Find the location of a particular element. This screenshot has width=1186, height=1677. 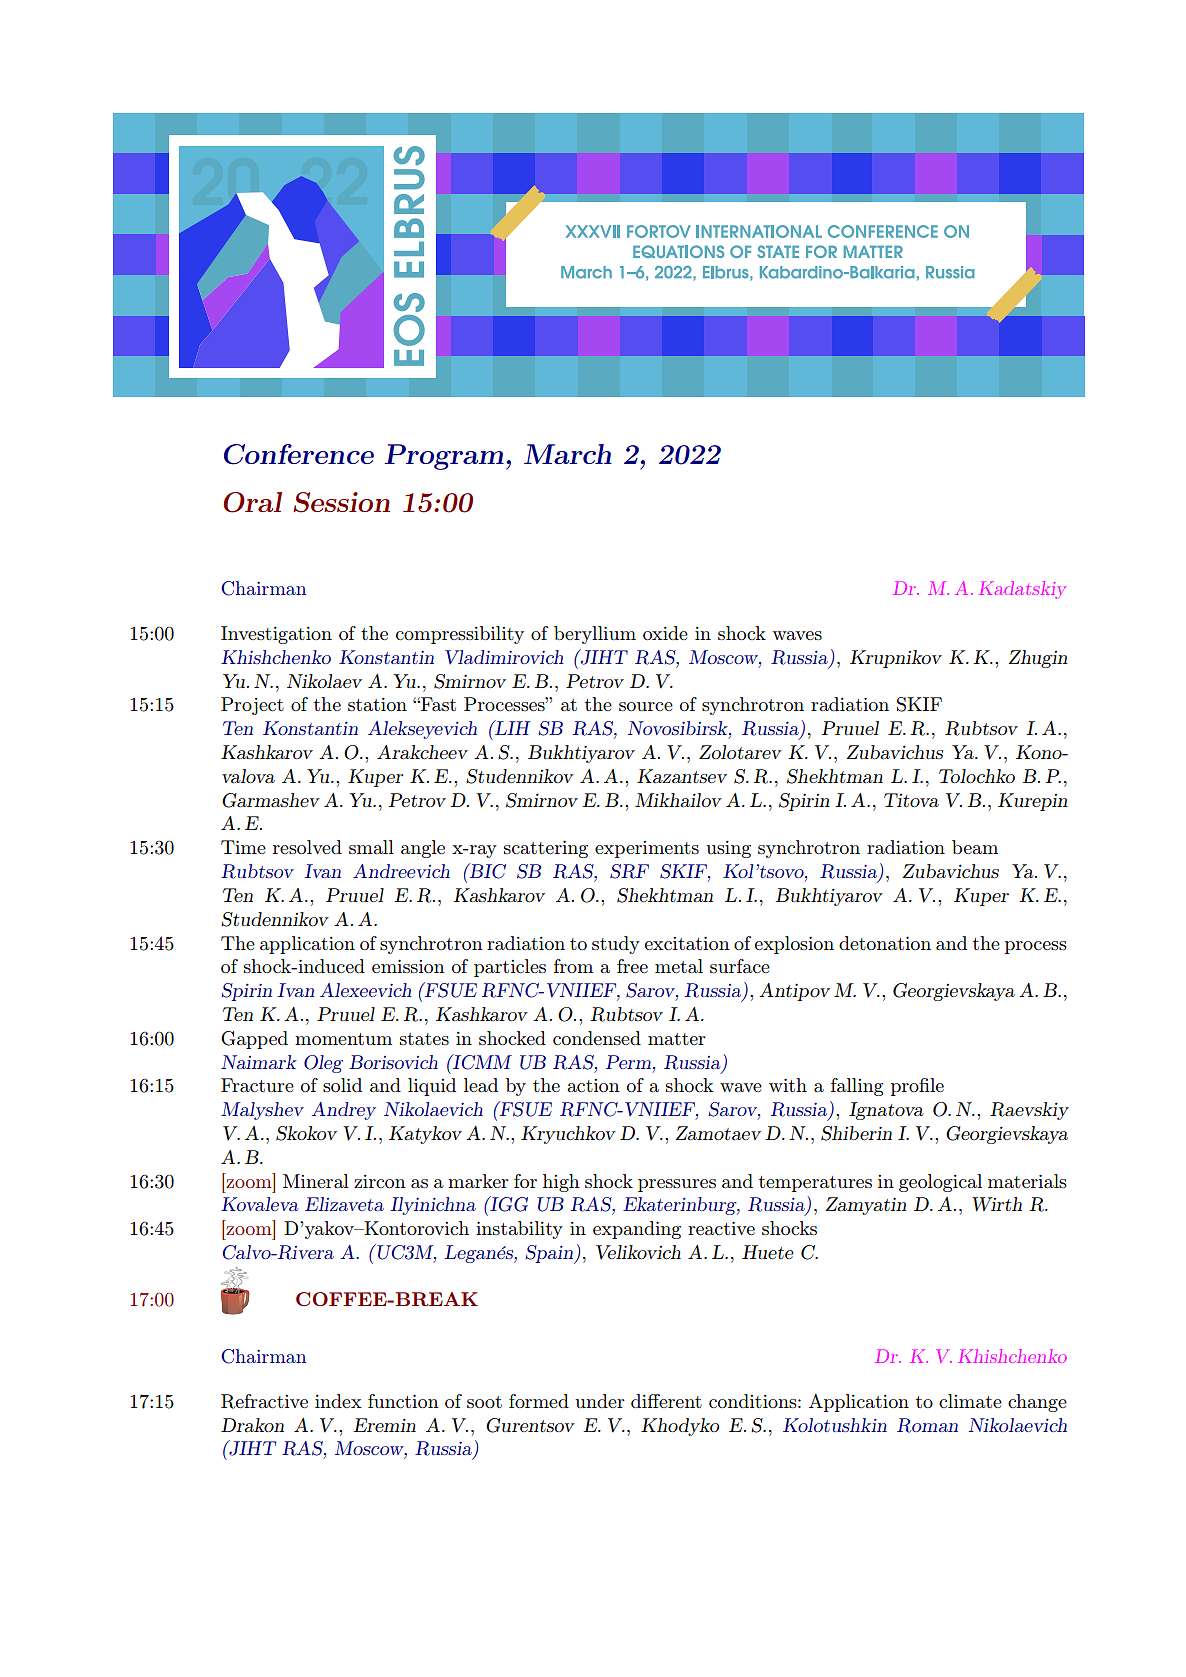

experiments is located at coordinates (647, 849).
